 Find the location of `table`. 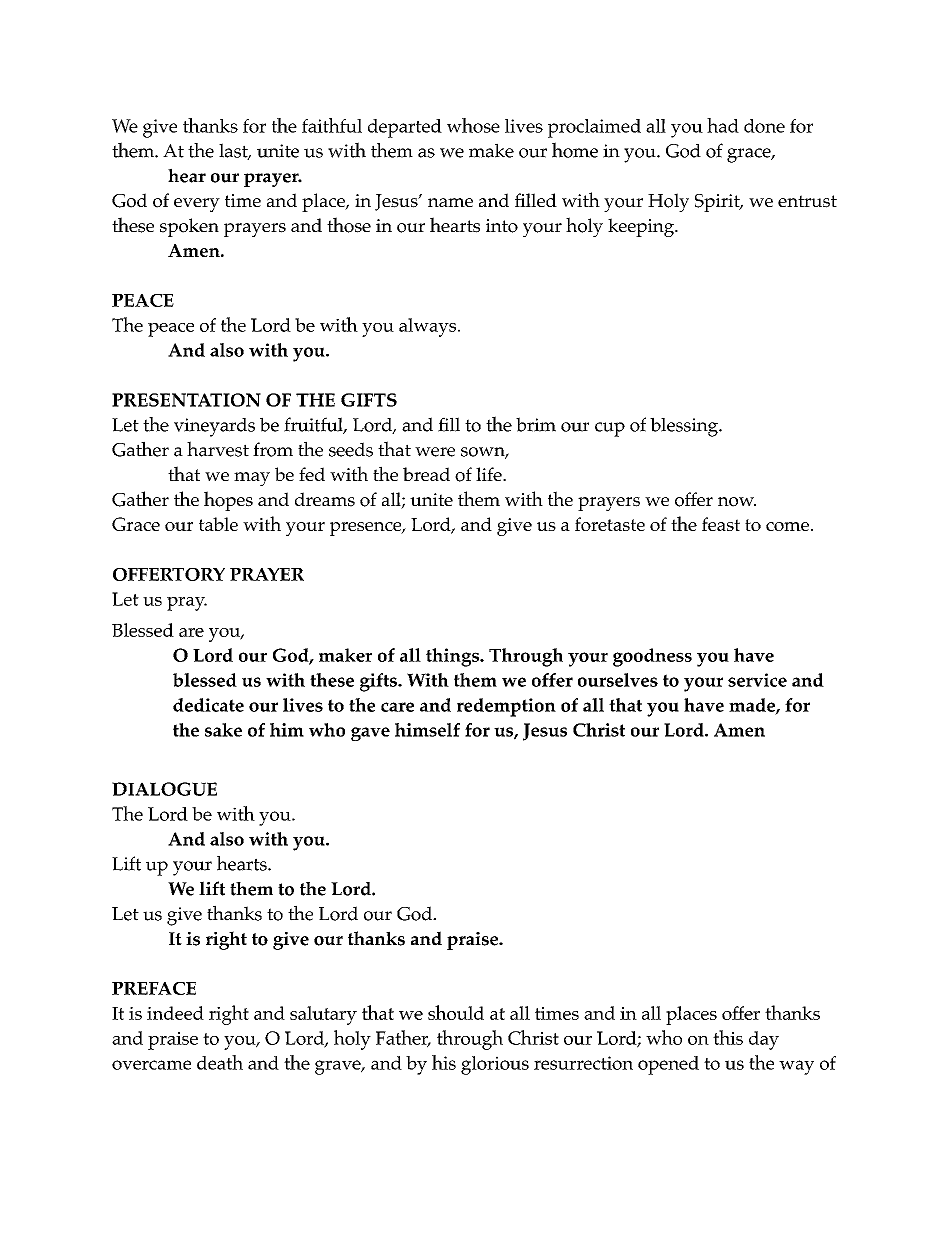

table is located at coordinates (218, 524).
